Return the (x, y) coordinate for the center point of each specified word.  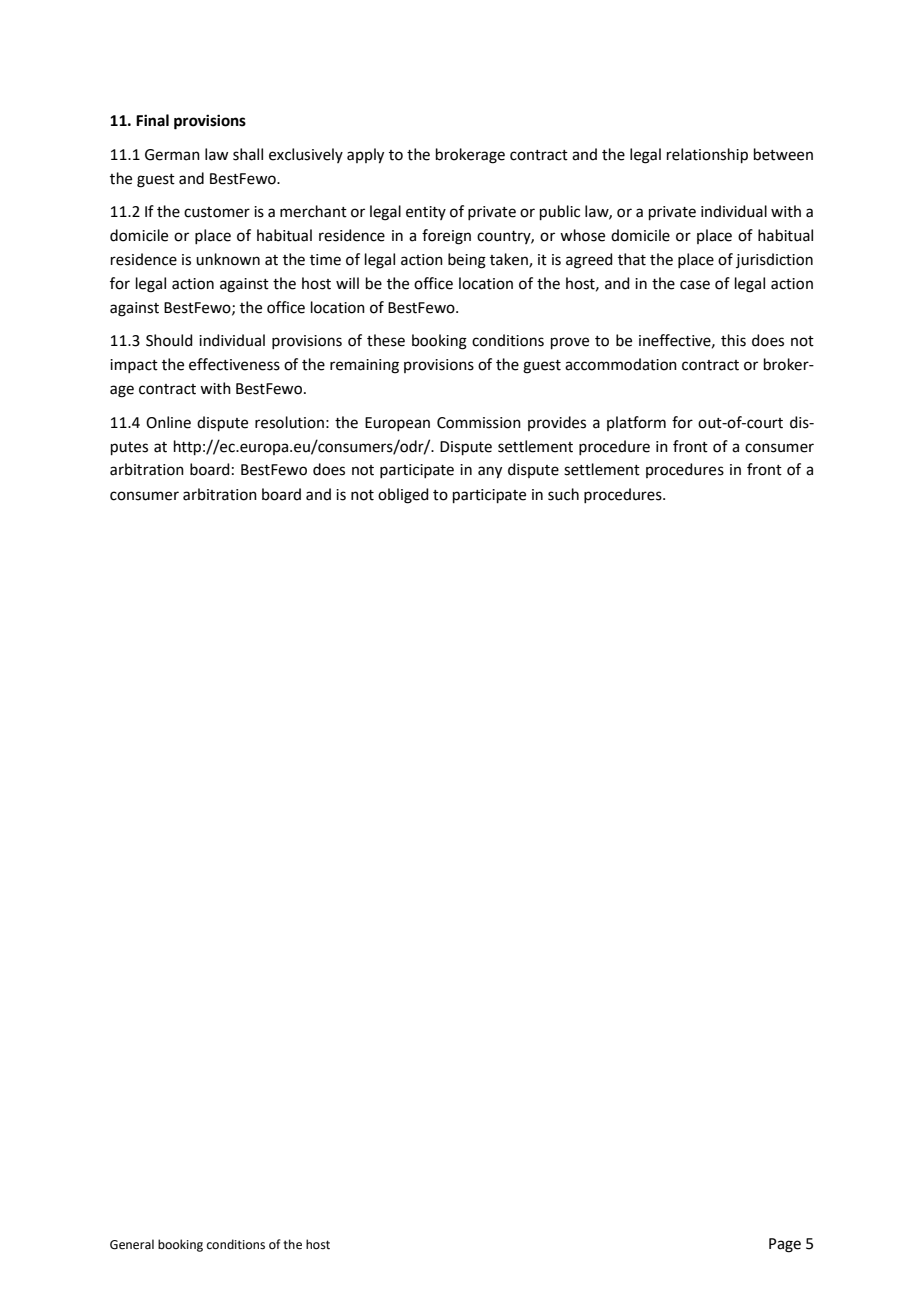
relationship (707, 155)
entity (426, 213)
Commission (479, 423)
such (563, 494)
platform (636, 423)
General (132, 1244)
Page (785, 1245)
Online (168, 422)
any (490, 472)
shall (248, 154)
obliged (403, 496)
